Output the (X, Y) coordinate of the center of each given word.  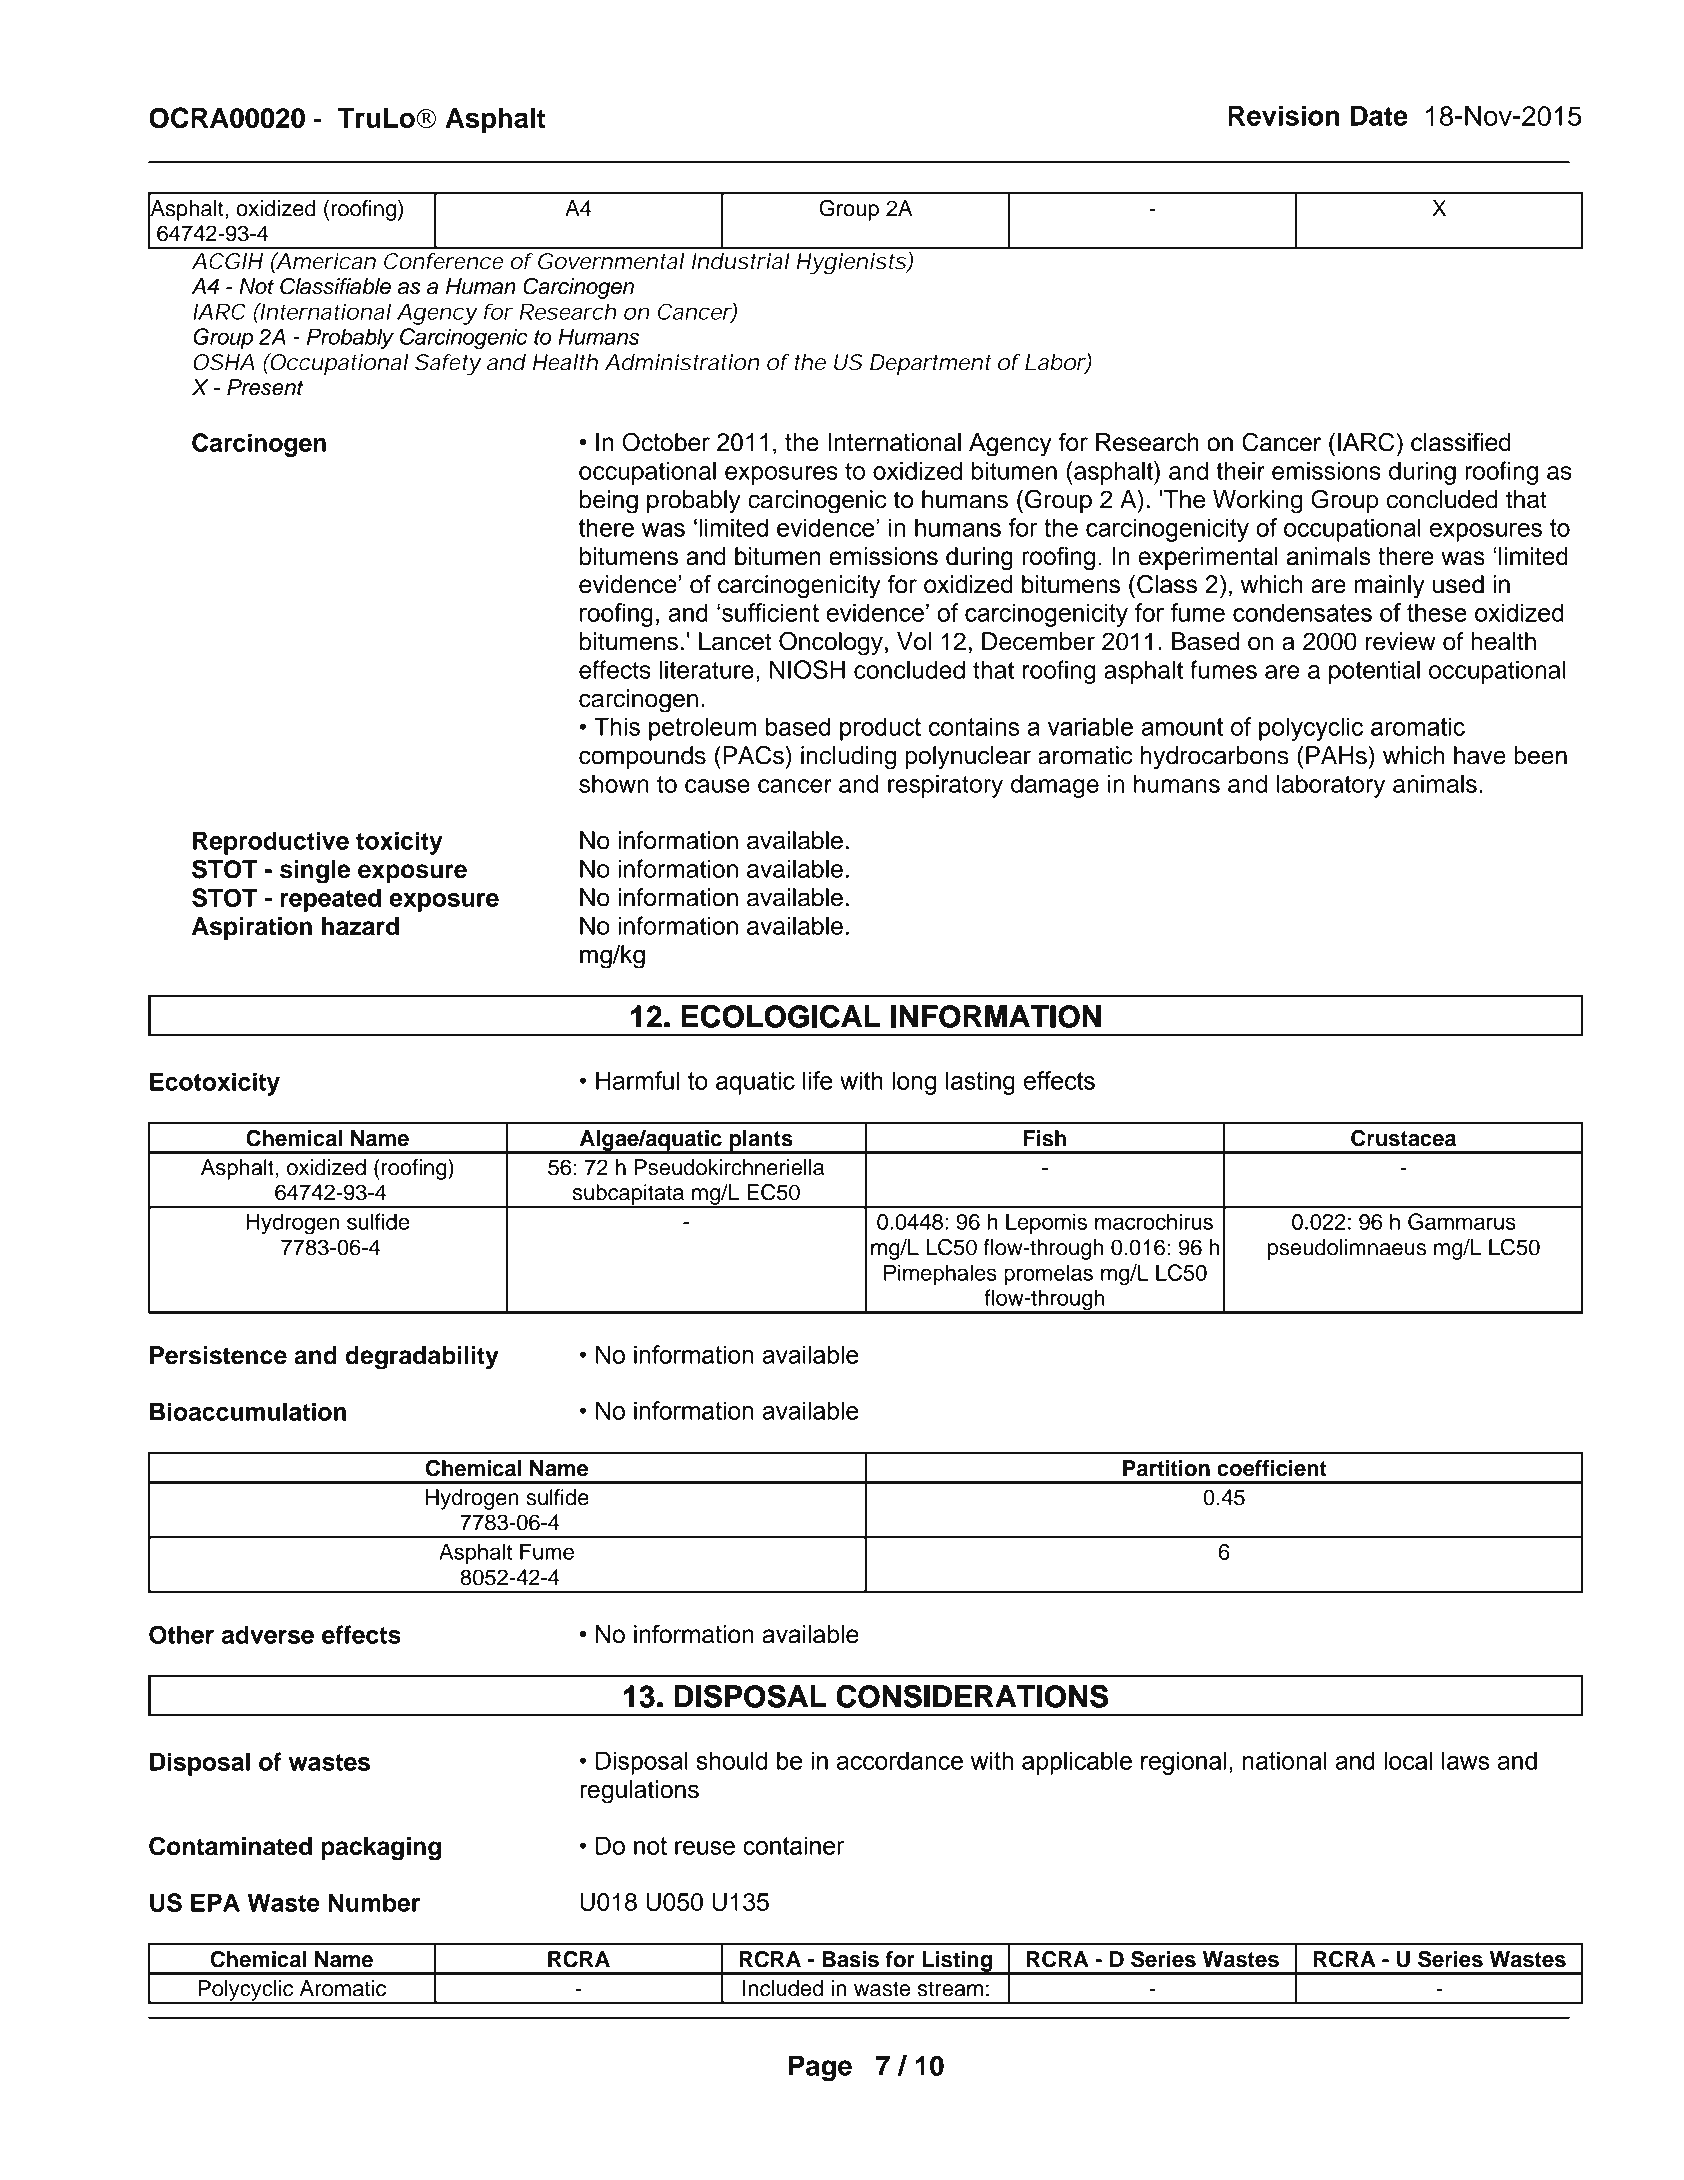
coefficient (1272, 1468)
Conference (443, 261)
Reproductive (271, 843)
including (848, 758)
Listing (957, 1962)
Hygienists (852, 263)
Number (374, 1902)
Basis (850, 1959)
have (1480, 755)
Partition (1166, 1468)
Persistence (218, 1355)
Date (1379, 115)
